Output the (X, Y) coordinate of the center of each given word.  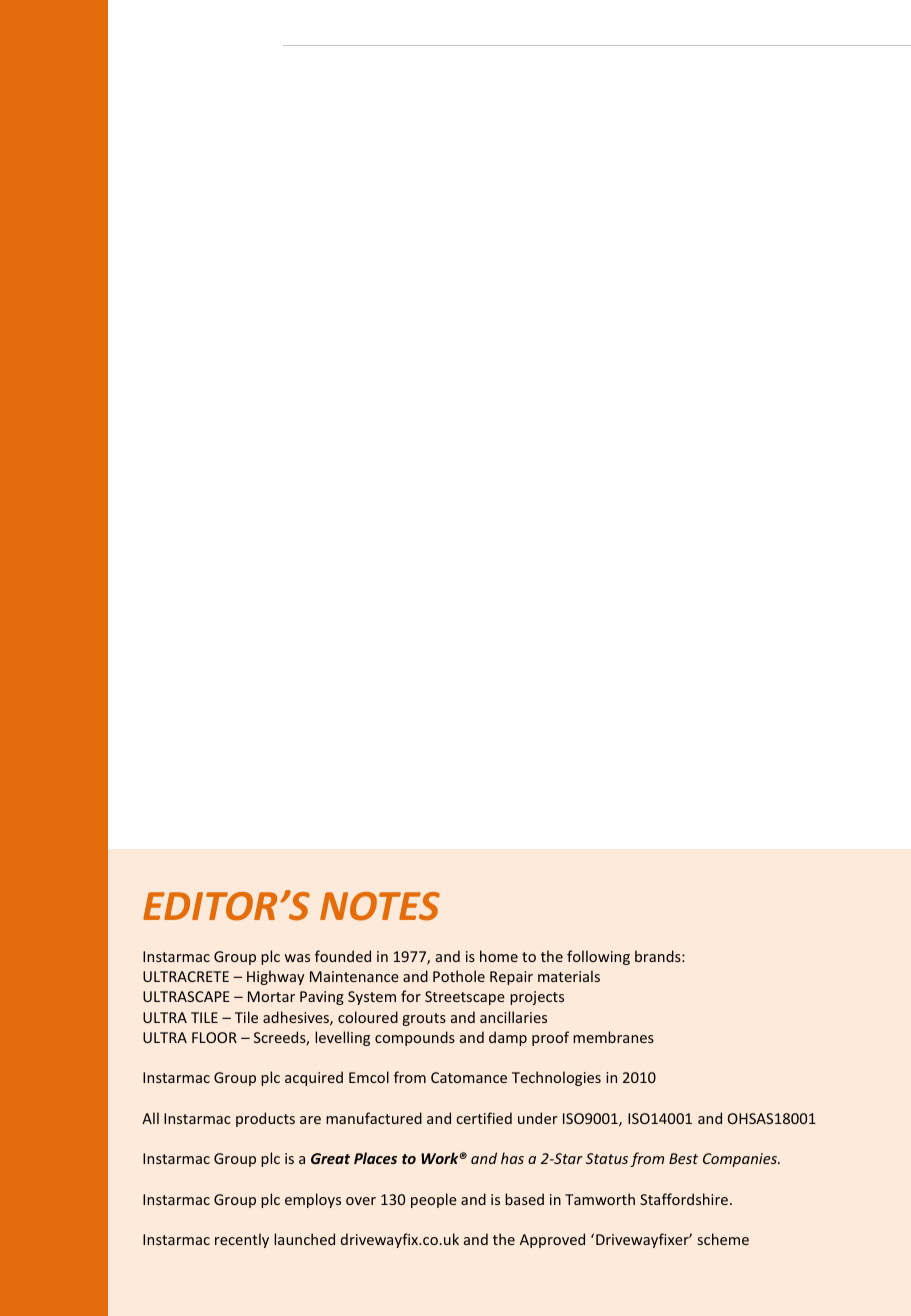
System (372, 998)
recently (242, 1240)
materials (569, 976)
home (499, 956)
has (512, 1158)
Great (330, 1158)
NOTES (380, 906)
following (598, 957)
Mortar (271, 996)
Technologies (556, 1078)
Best (683, 1158)
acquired (314, 1078)
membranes (613, 1037)
